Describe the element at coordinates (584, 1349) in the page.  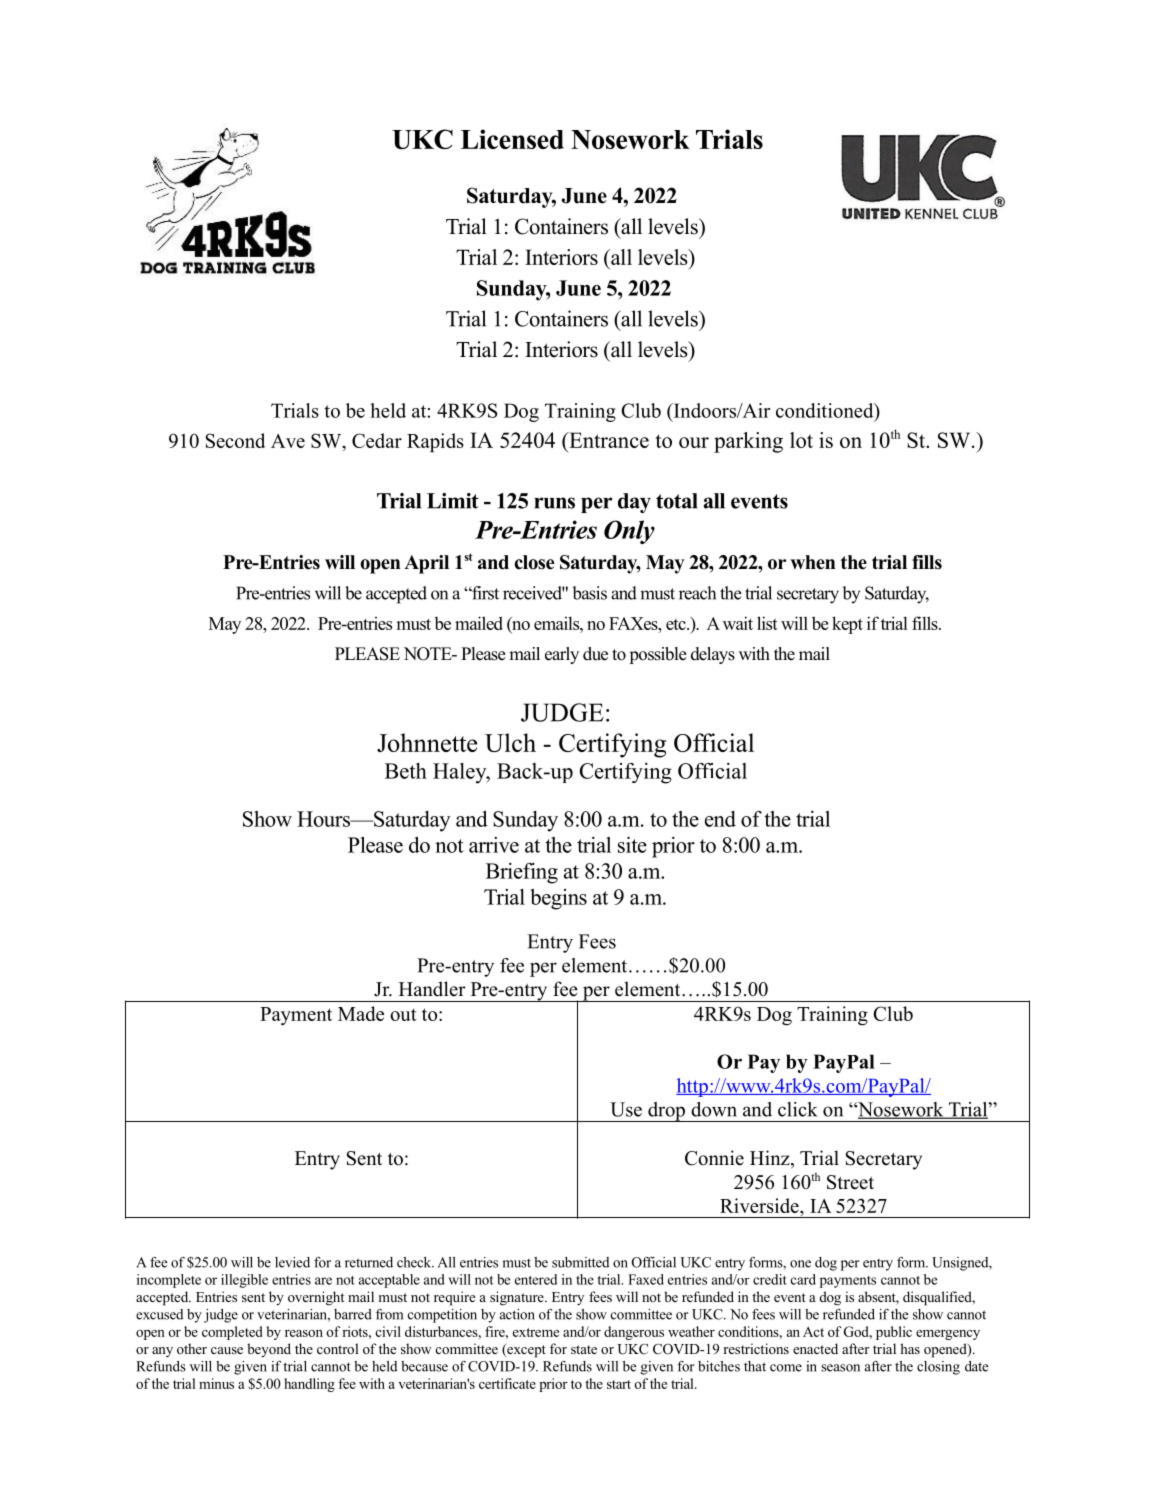
I see `state` at that location.
